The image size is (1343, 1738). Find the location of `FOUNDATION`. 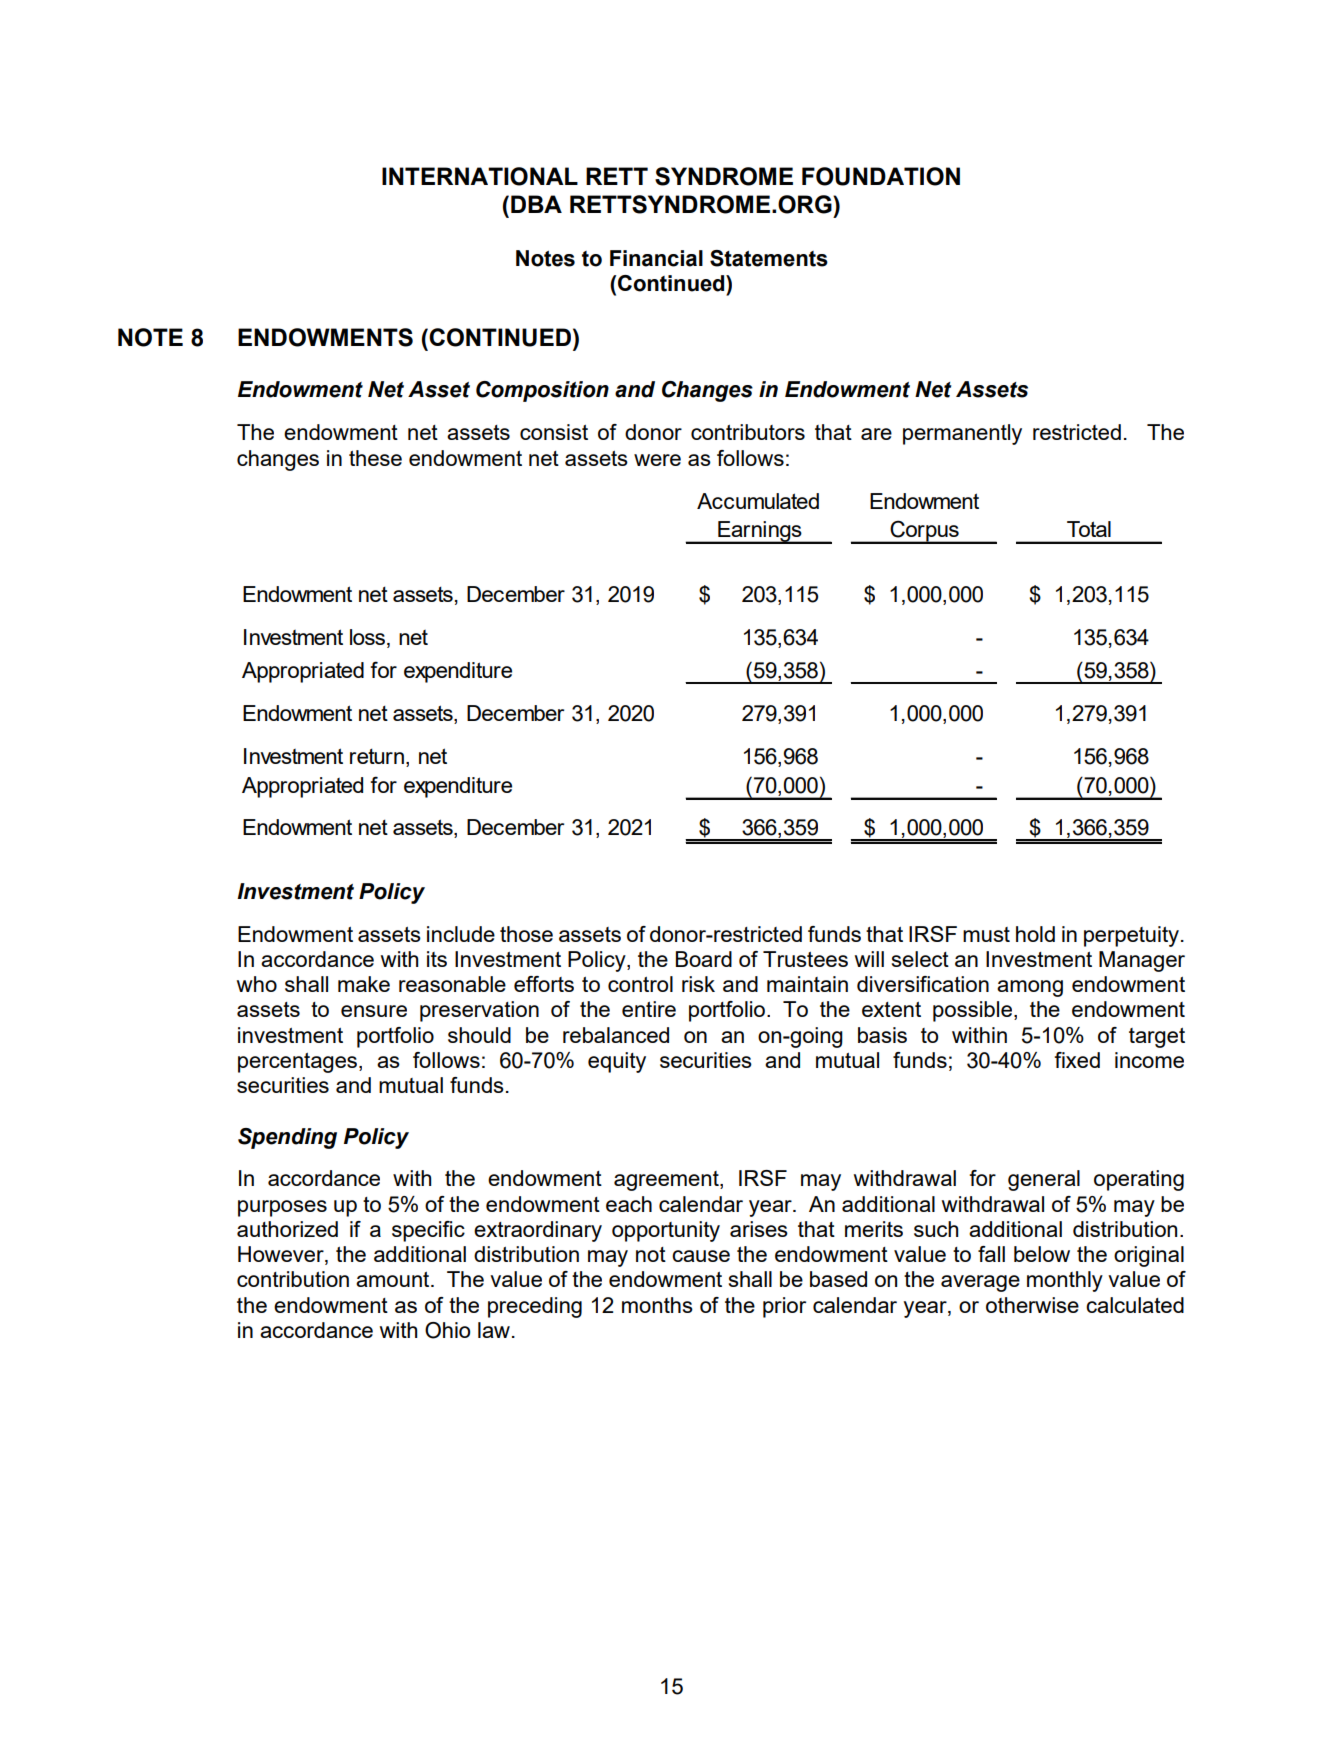

FOUNDATION is located at coordinates (881, 176).
